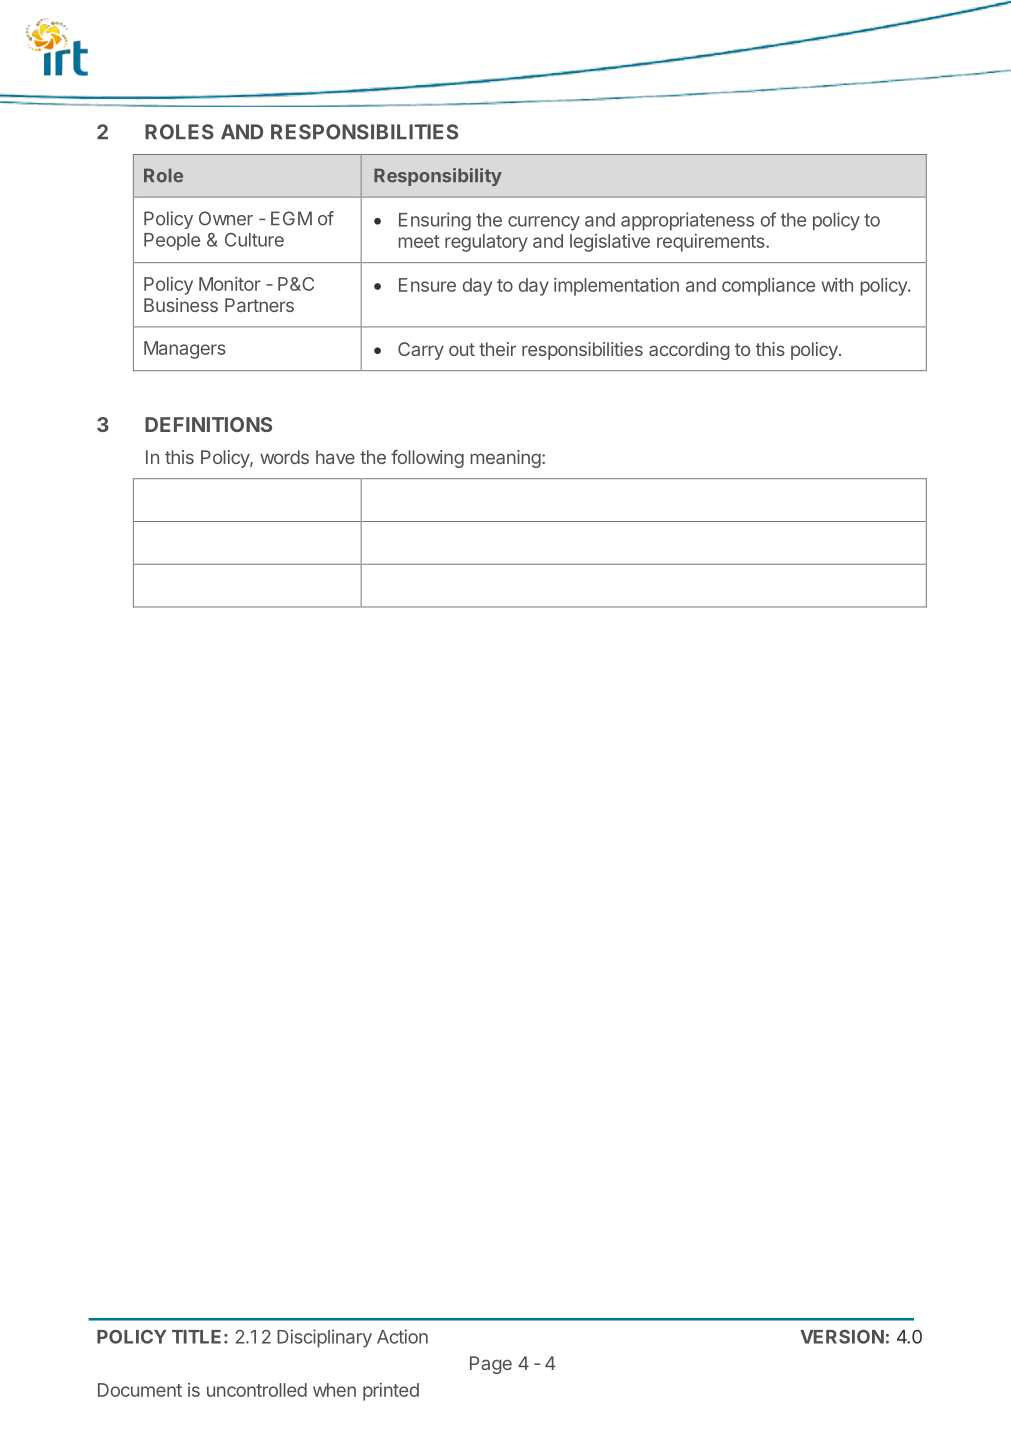 This page has width=1011, height=1430. Describe the element at coordinates (196, 1337) in the page. I see `TITLE` at that location.
